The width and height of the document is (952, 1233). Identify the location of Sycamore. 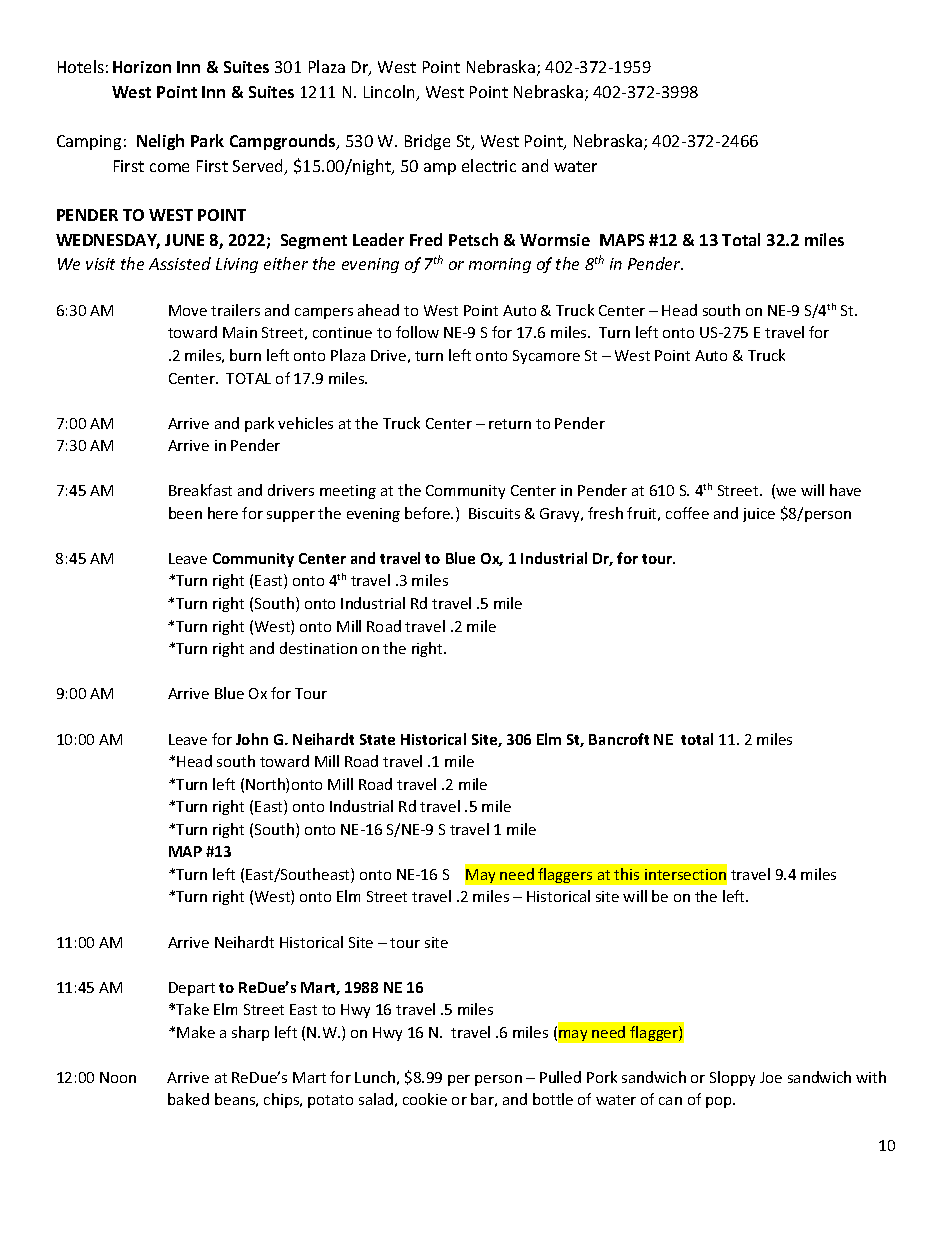
(546, 357).
